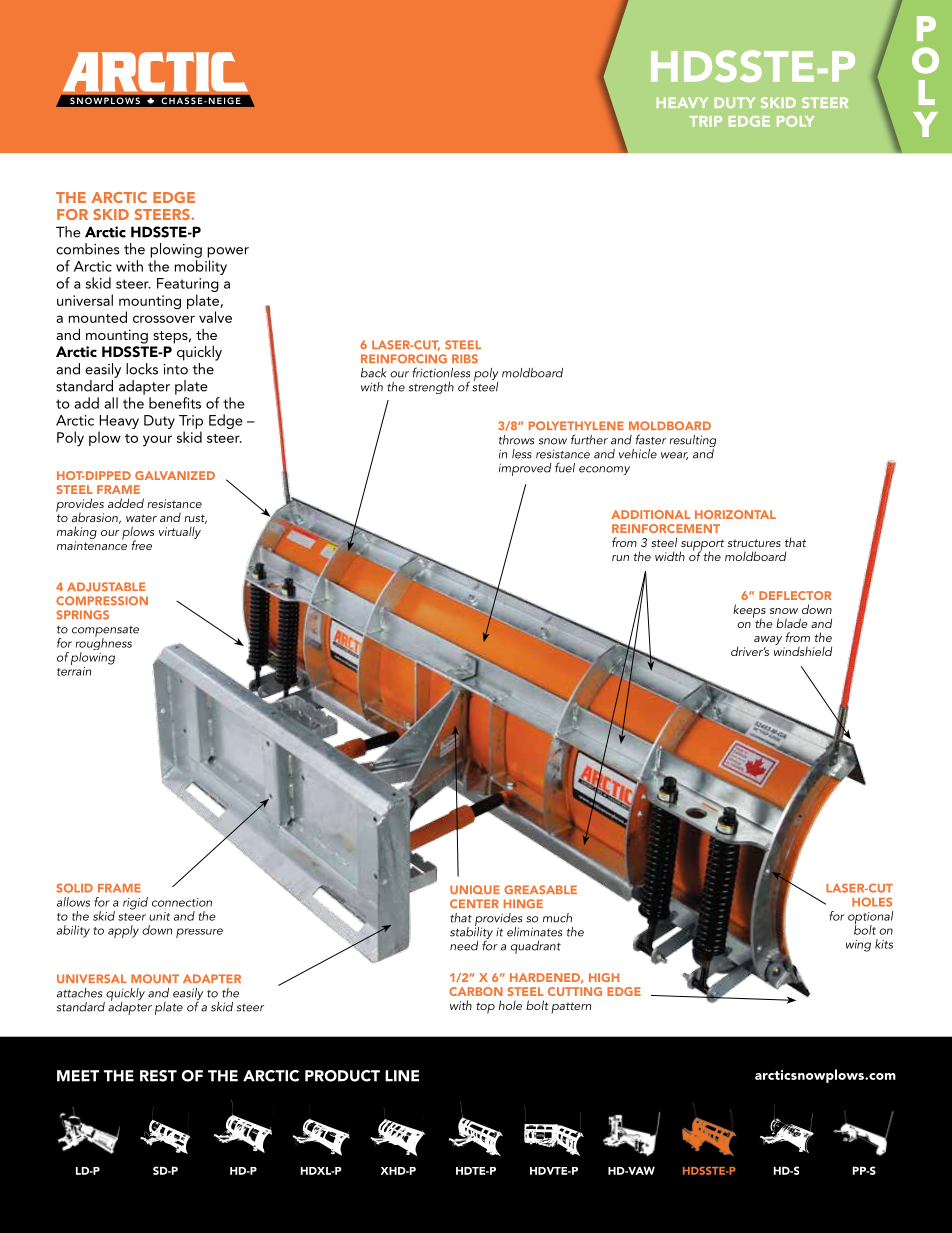 Image resolution: width=952 pixels, height=1233 pixels. What do you see at coordinates (485, 1008) in the screenshot?
I see `top` at bounding box center [485, 1008].
